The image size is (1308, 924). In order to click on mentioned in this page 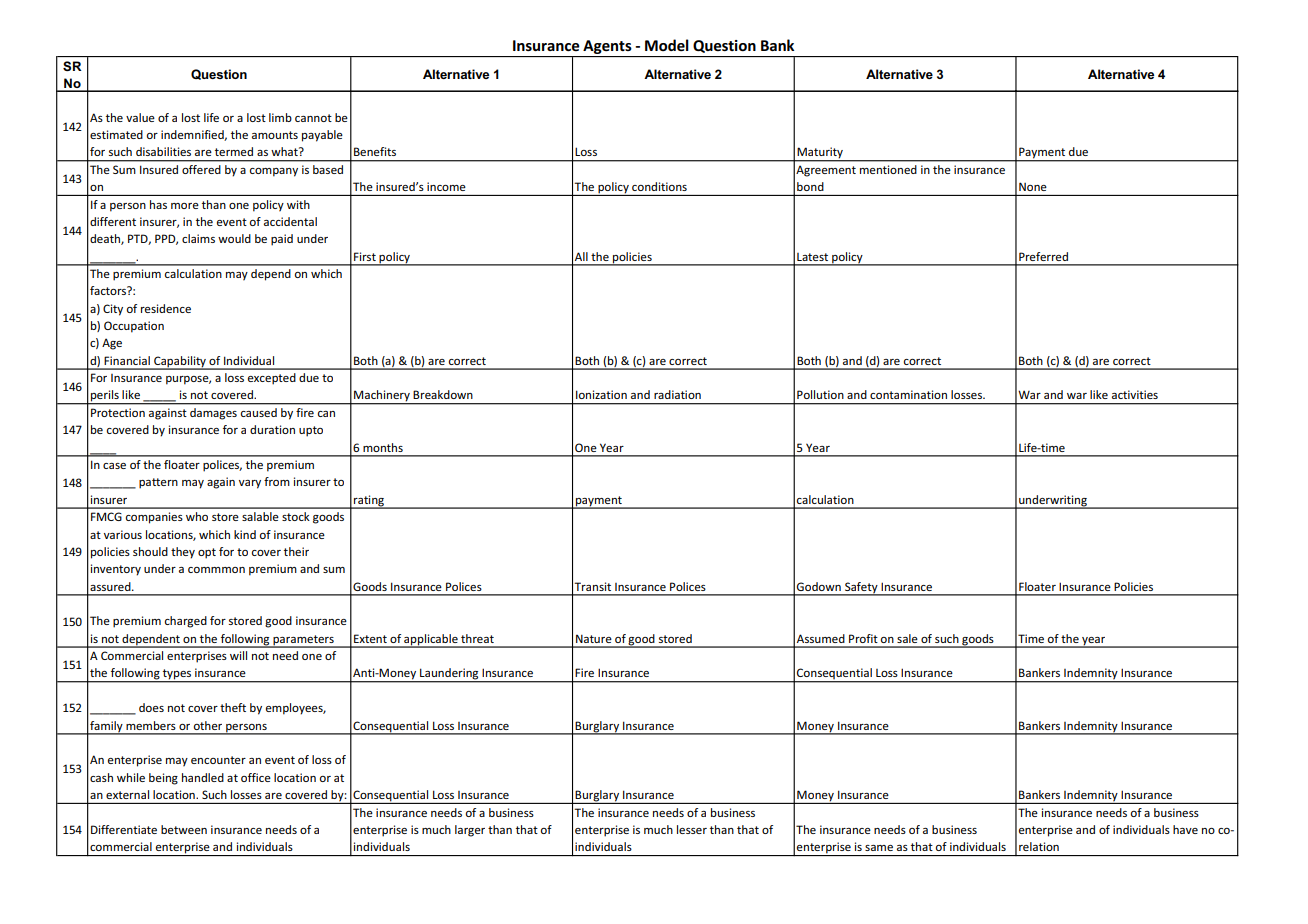, I will do `click(888, 169)`.
